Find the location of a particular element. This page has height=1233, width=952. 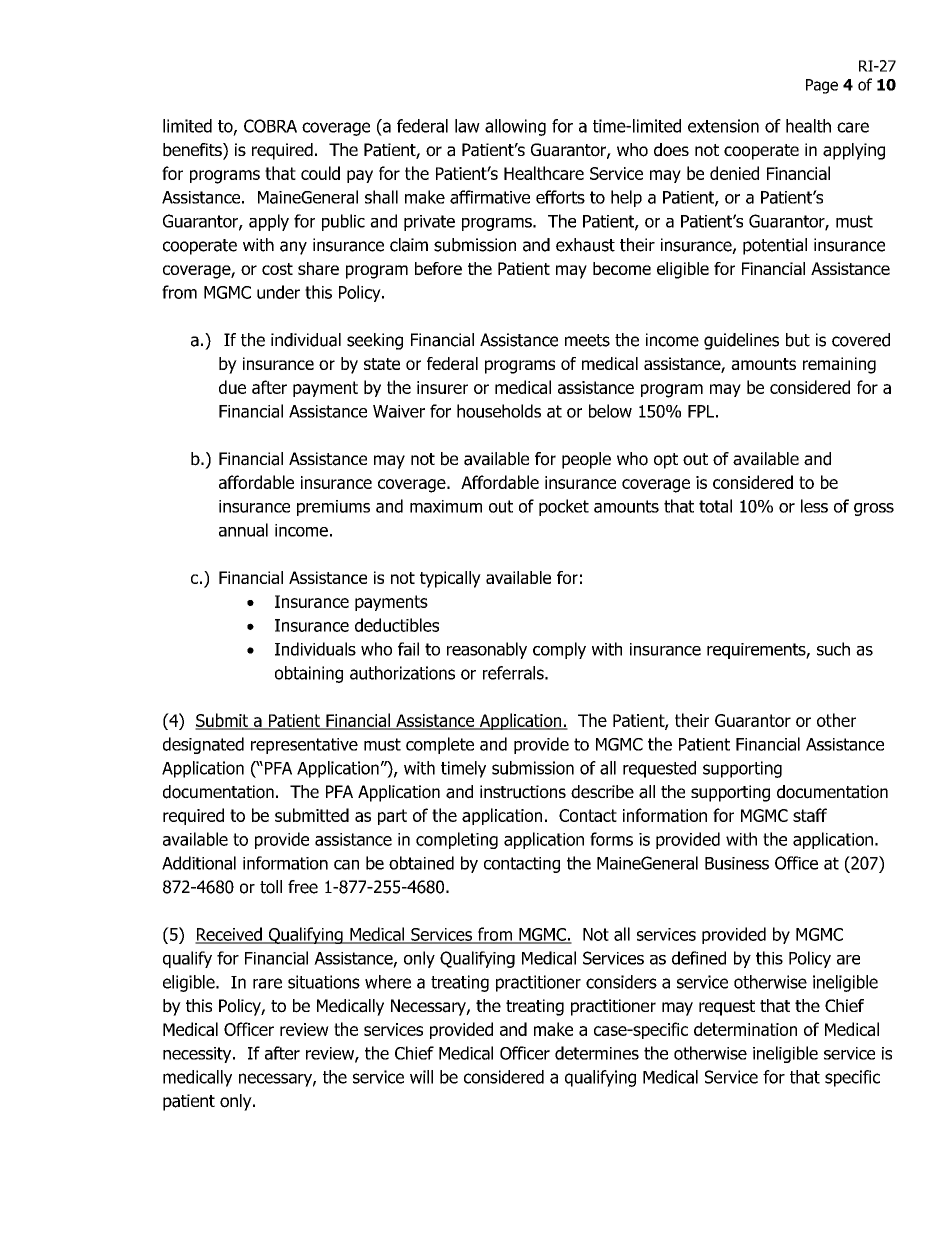

such is located at coordinates (833, 649).
